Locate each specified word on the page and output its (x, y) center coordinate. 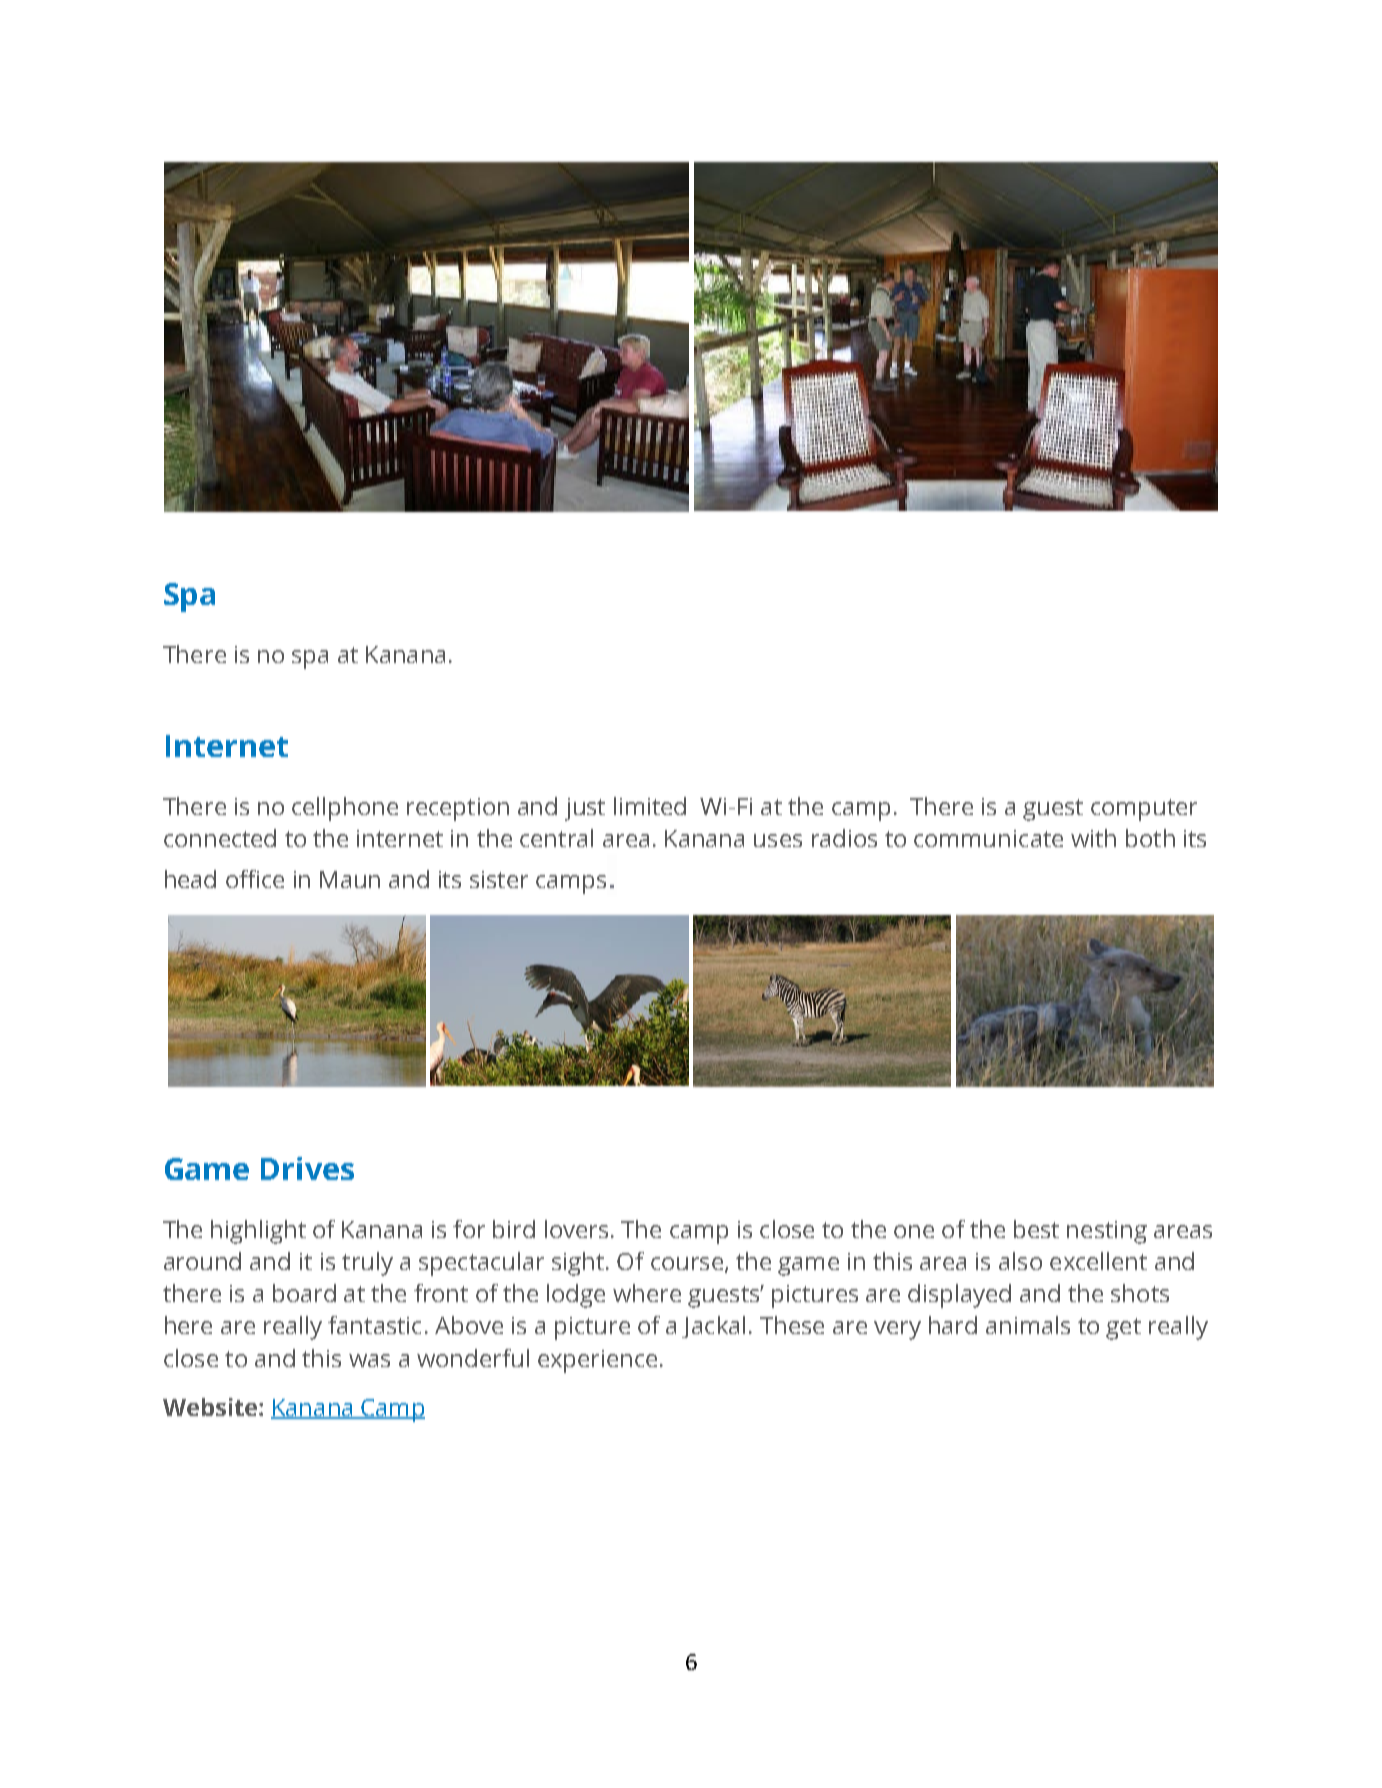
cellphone (345, 809)
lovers (576, 1229)
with (1093, 838)
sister (499, 879)
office (255, 879)
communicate (988, 838)
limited (650, 806)
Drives (307, 1168)
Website (211, 1407)
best (1036, 1229)
